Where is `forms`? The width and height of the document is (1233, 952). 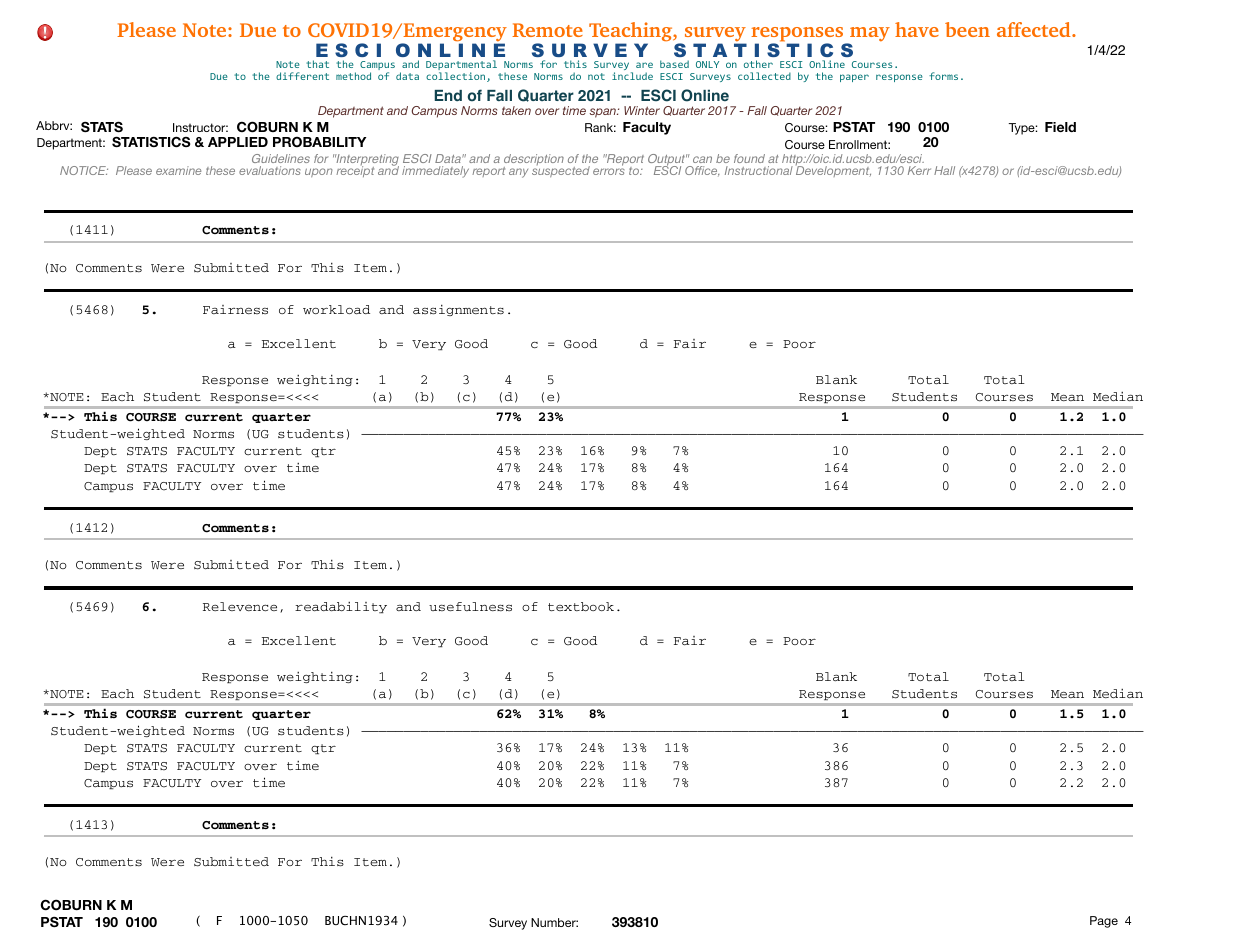
forms is located at coordinates (943, 76).
